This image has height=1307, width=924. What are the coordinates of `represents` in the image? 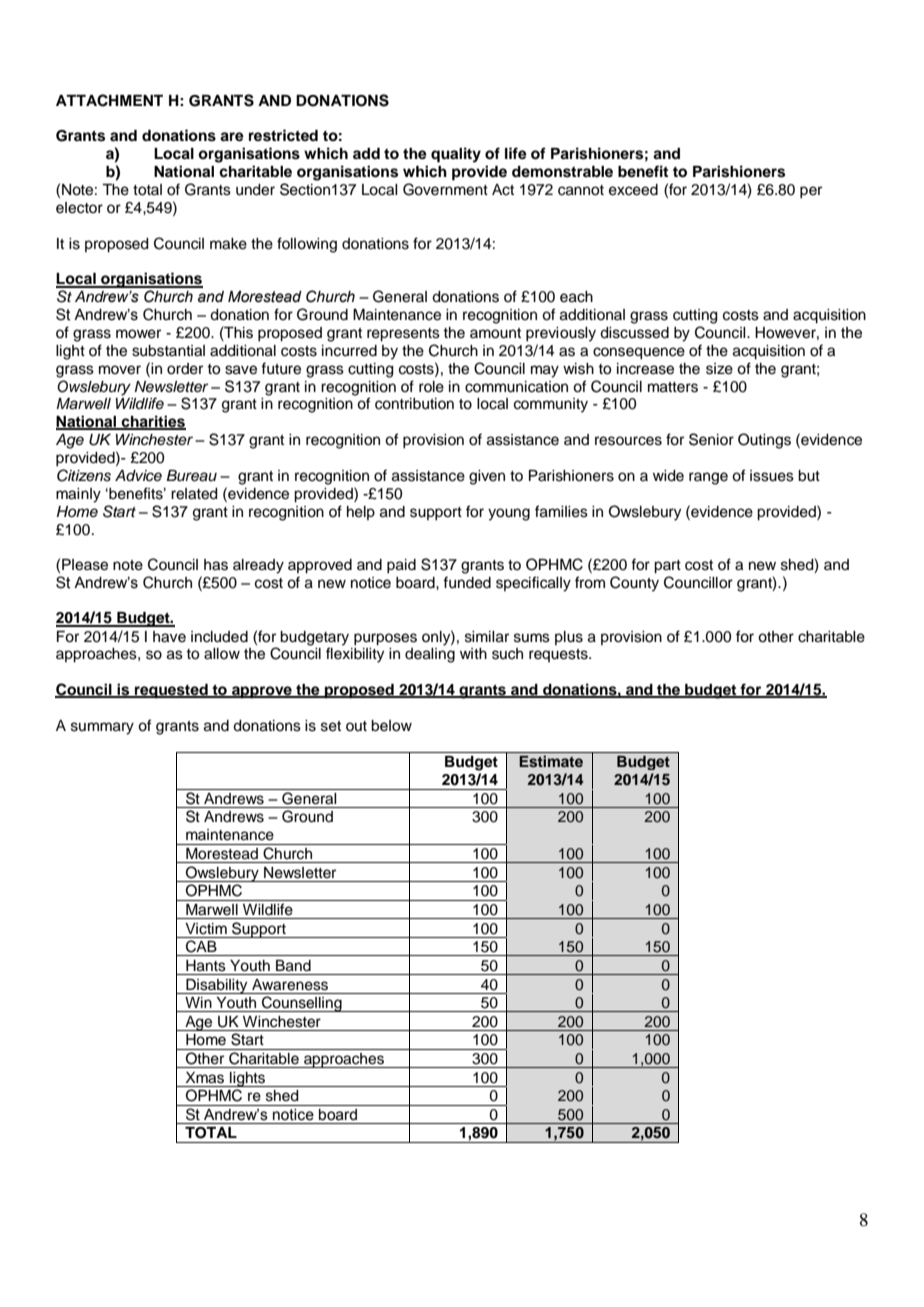 It's located at (403, 335).
